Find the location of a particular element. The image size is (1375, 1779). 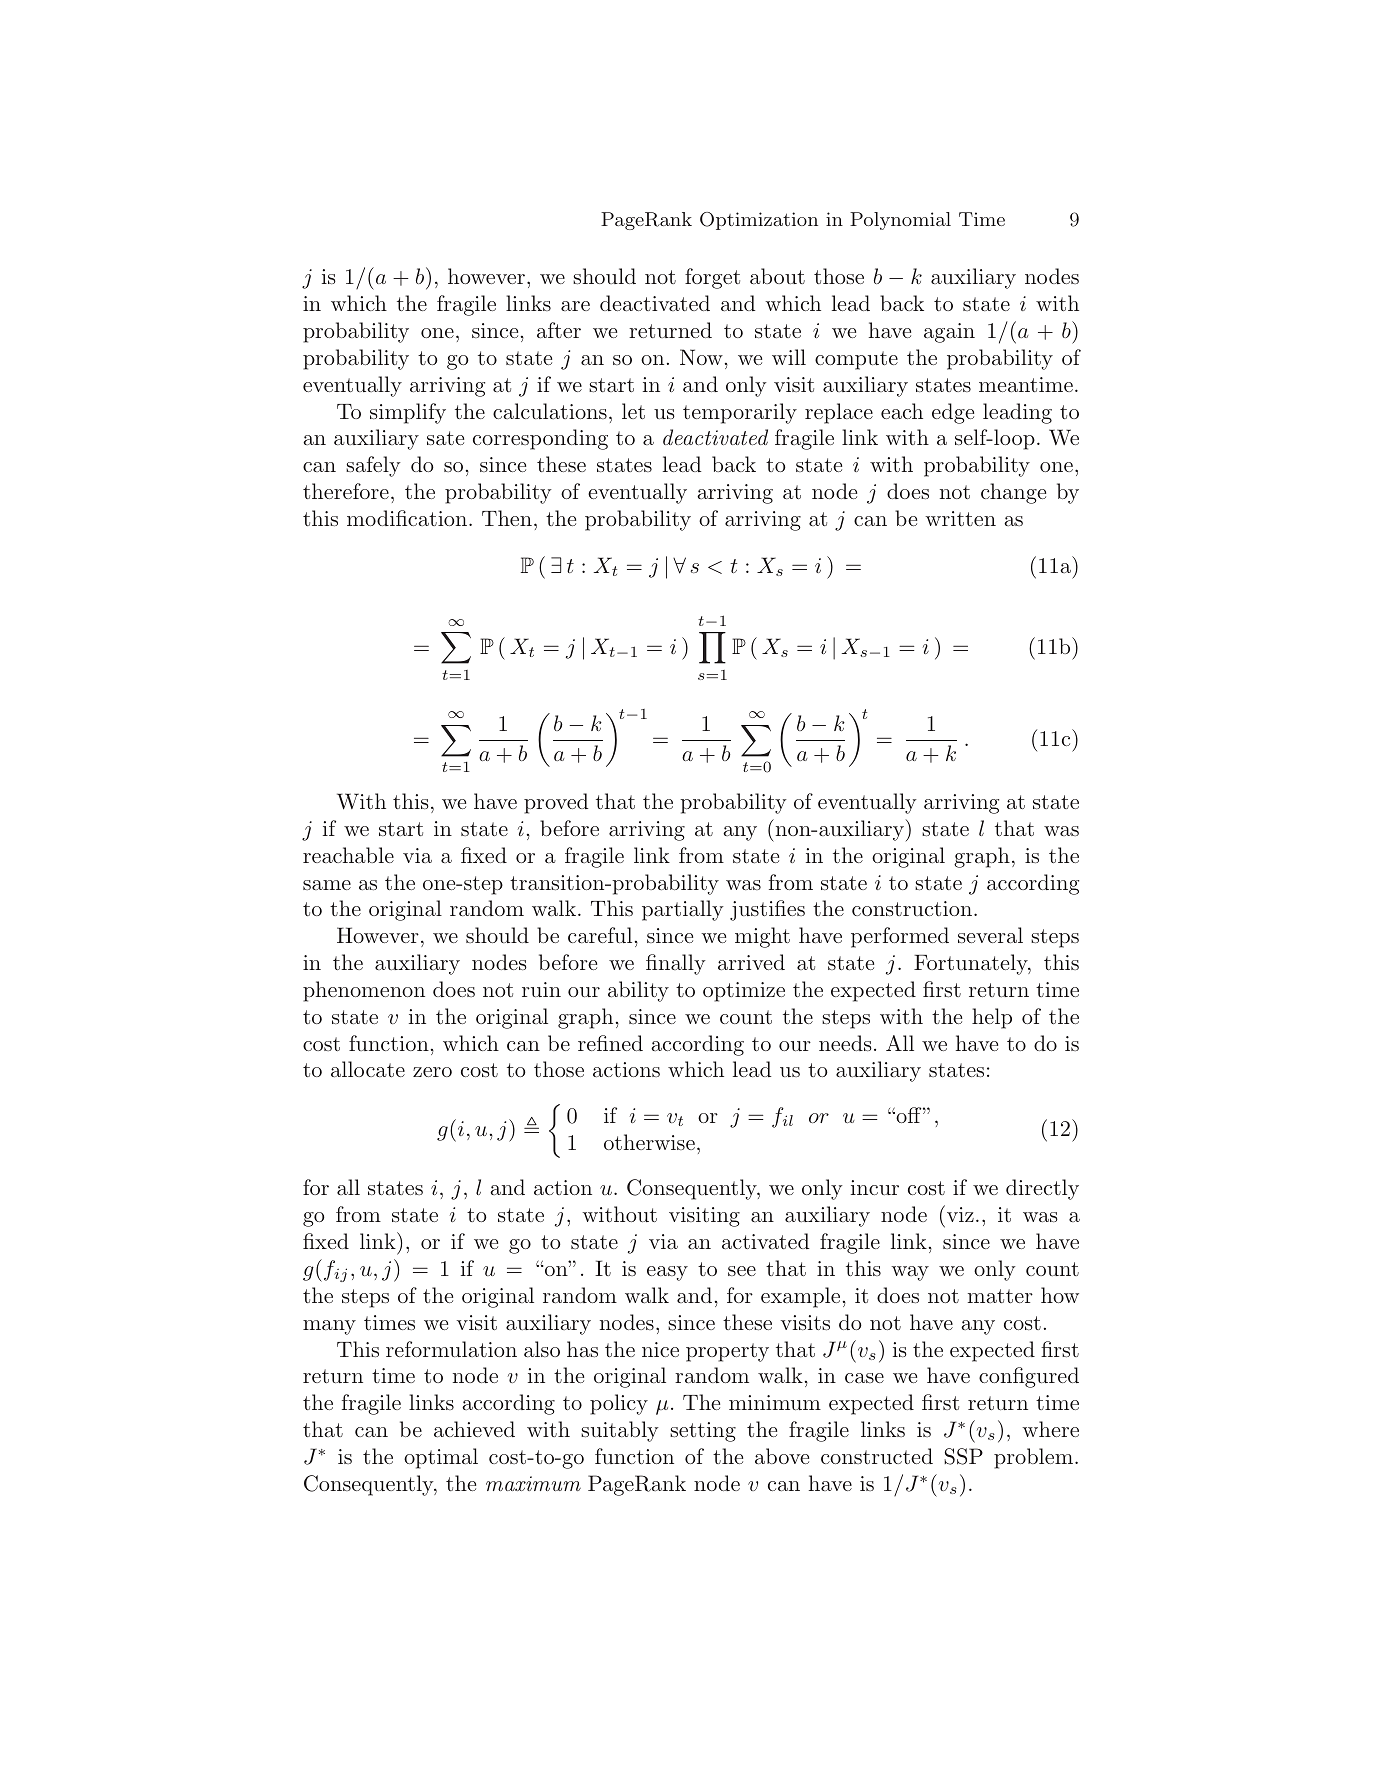

zero is located at coordinates (432, 1072).
